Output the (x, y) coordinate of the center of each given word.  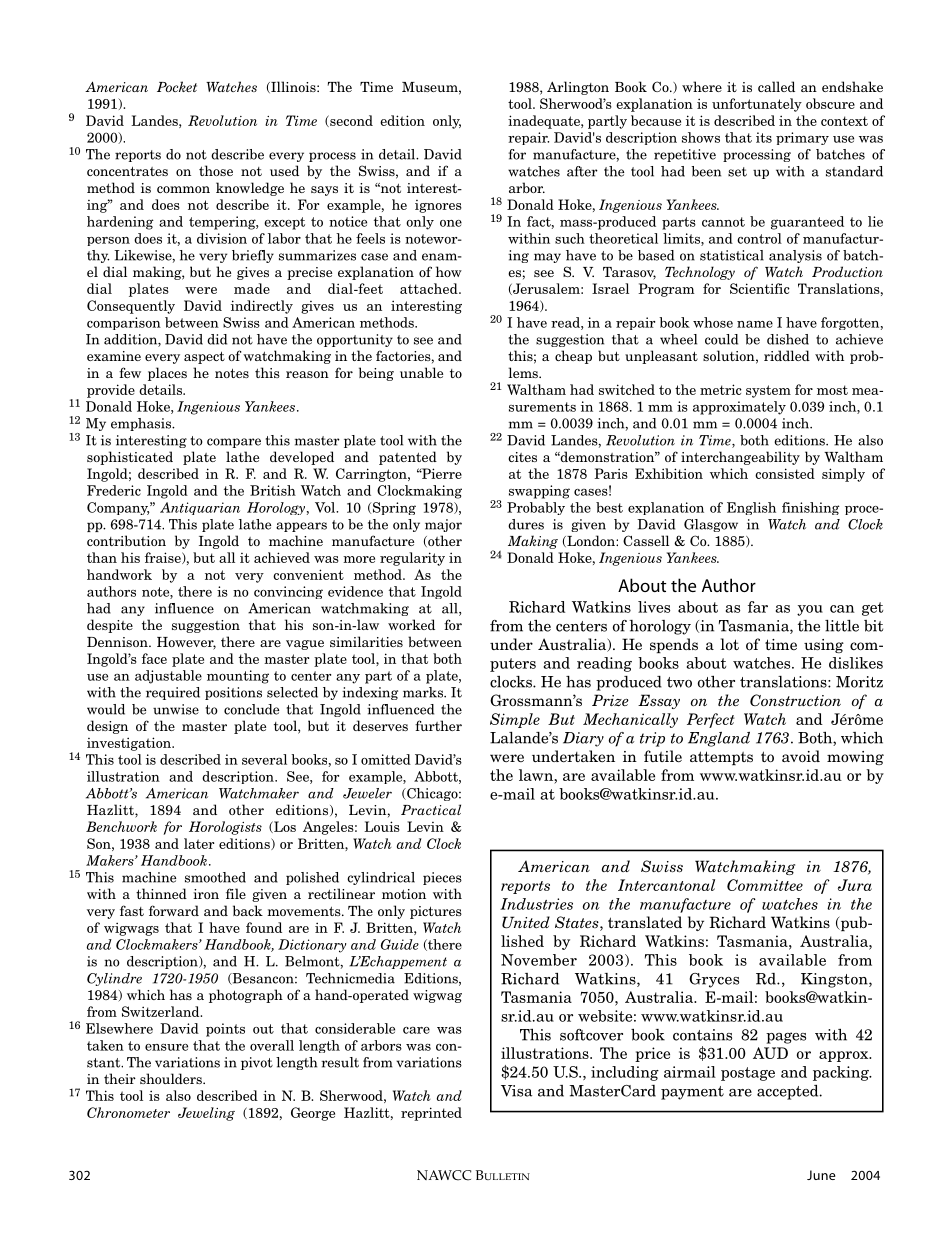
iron (206, 894)
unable (421, 372)
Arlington (578, 88)
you (810, 610)
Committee (765, 885)
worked (411, 624)
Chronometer (128, 1112)
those (216, 170)
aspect (204, 357)
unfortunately (757, 105)
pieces (442, 878)
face (154, 658)
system (768, 391)
